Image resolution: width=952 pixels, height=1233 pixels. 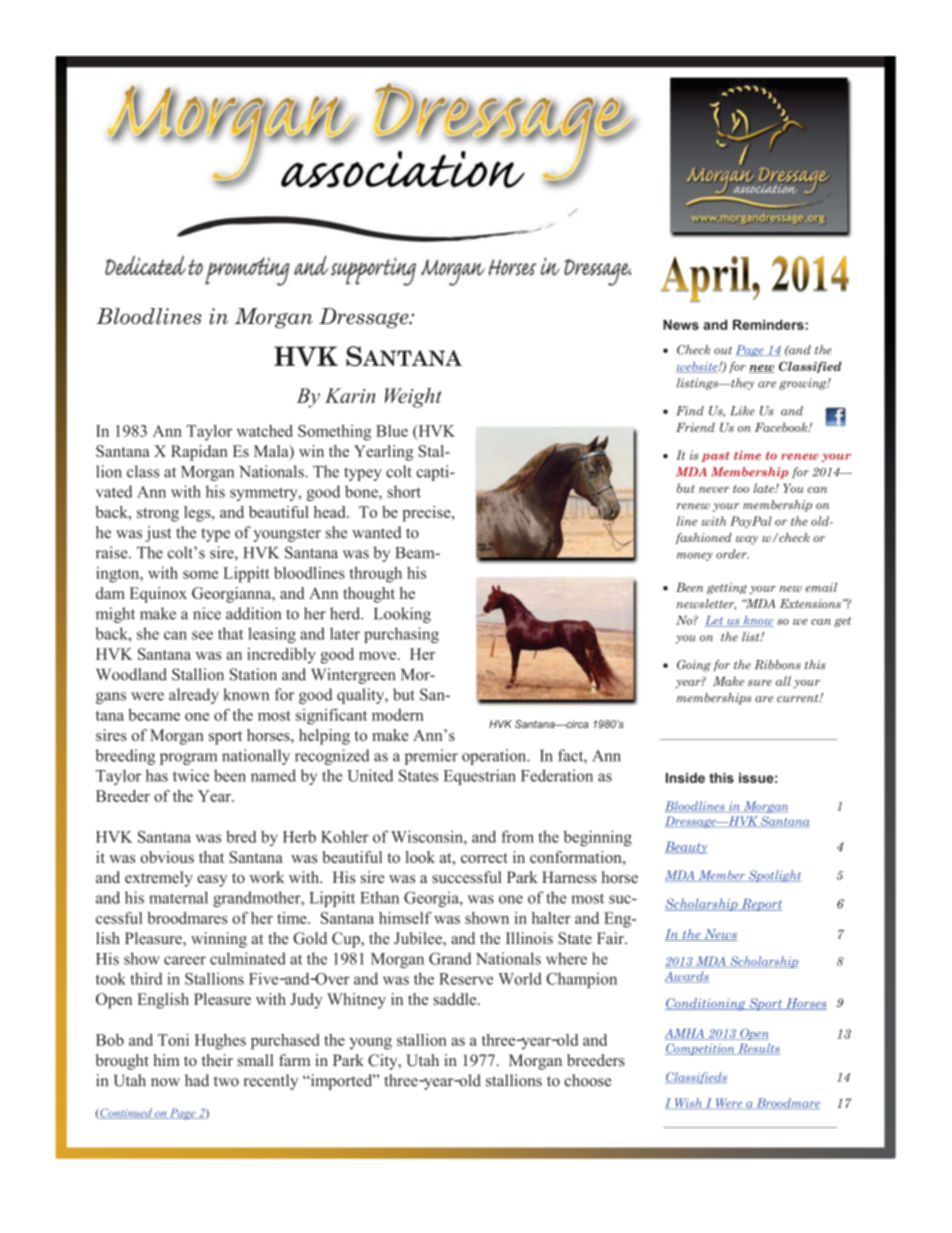 What do you see at coordinates (198, 514) in the page?
I see `legs` at bounding box center [198, 514].
